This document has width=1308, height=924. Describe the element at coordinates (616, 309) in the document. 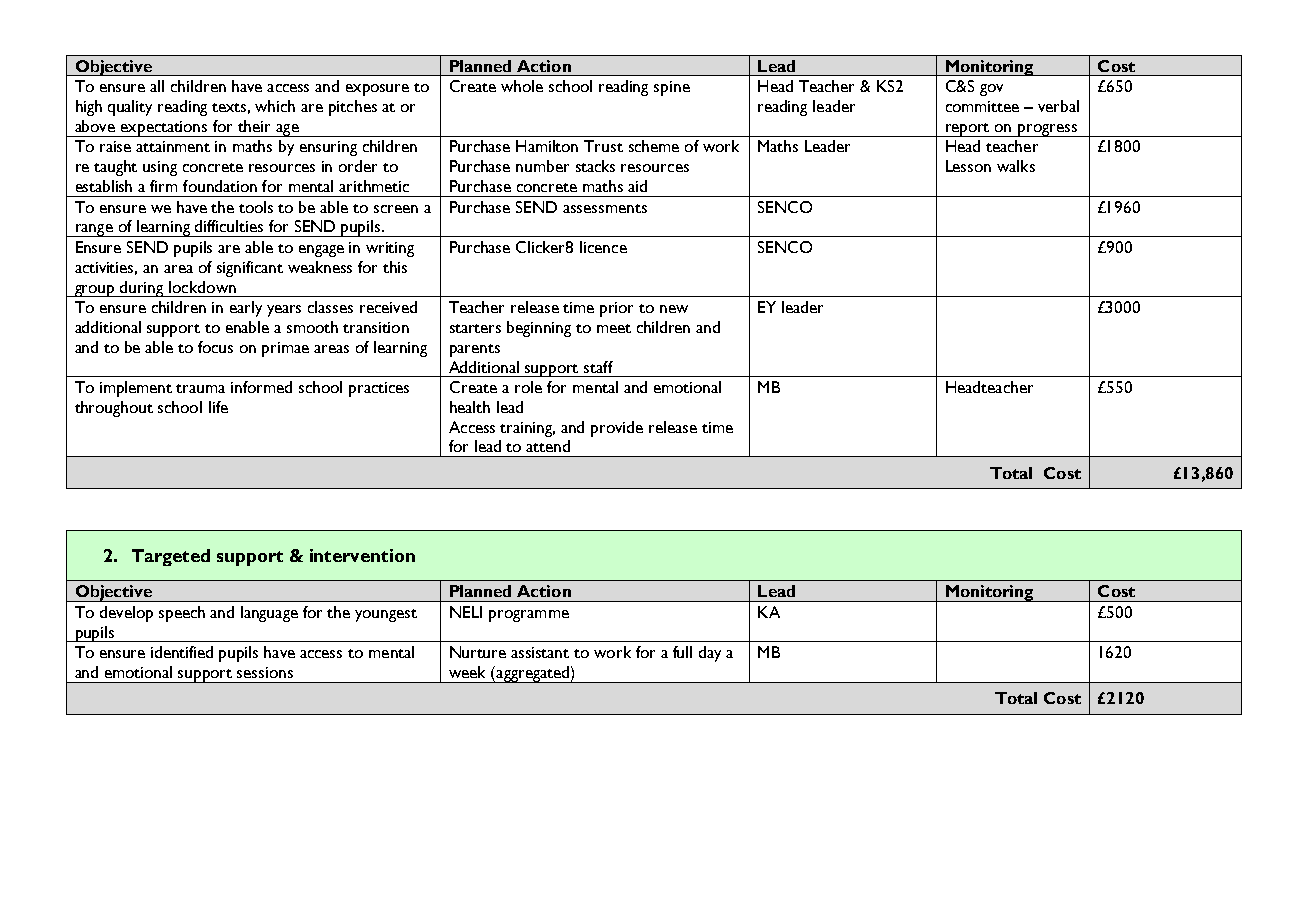

I see `prior` at that location.
